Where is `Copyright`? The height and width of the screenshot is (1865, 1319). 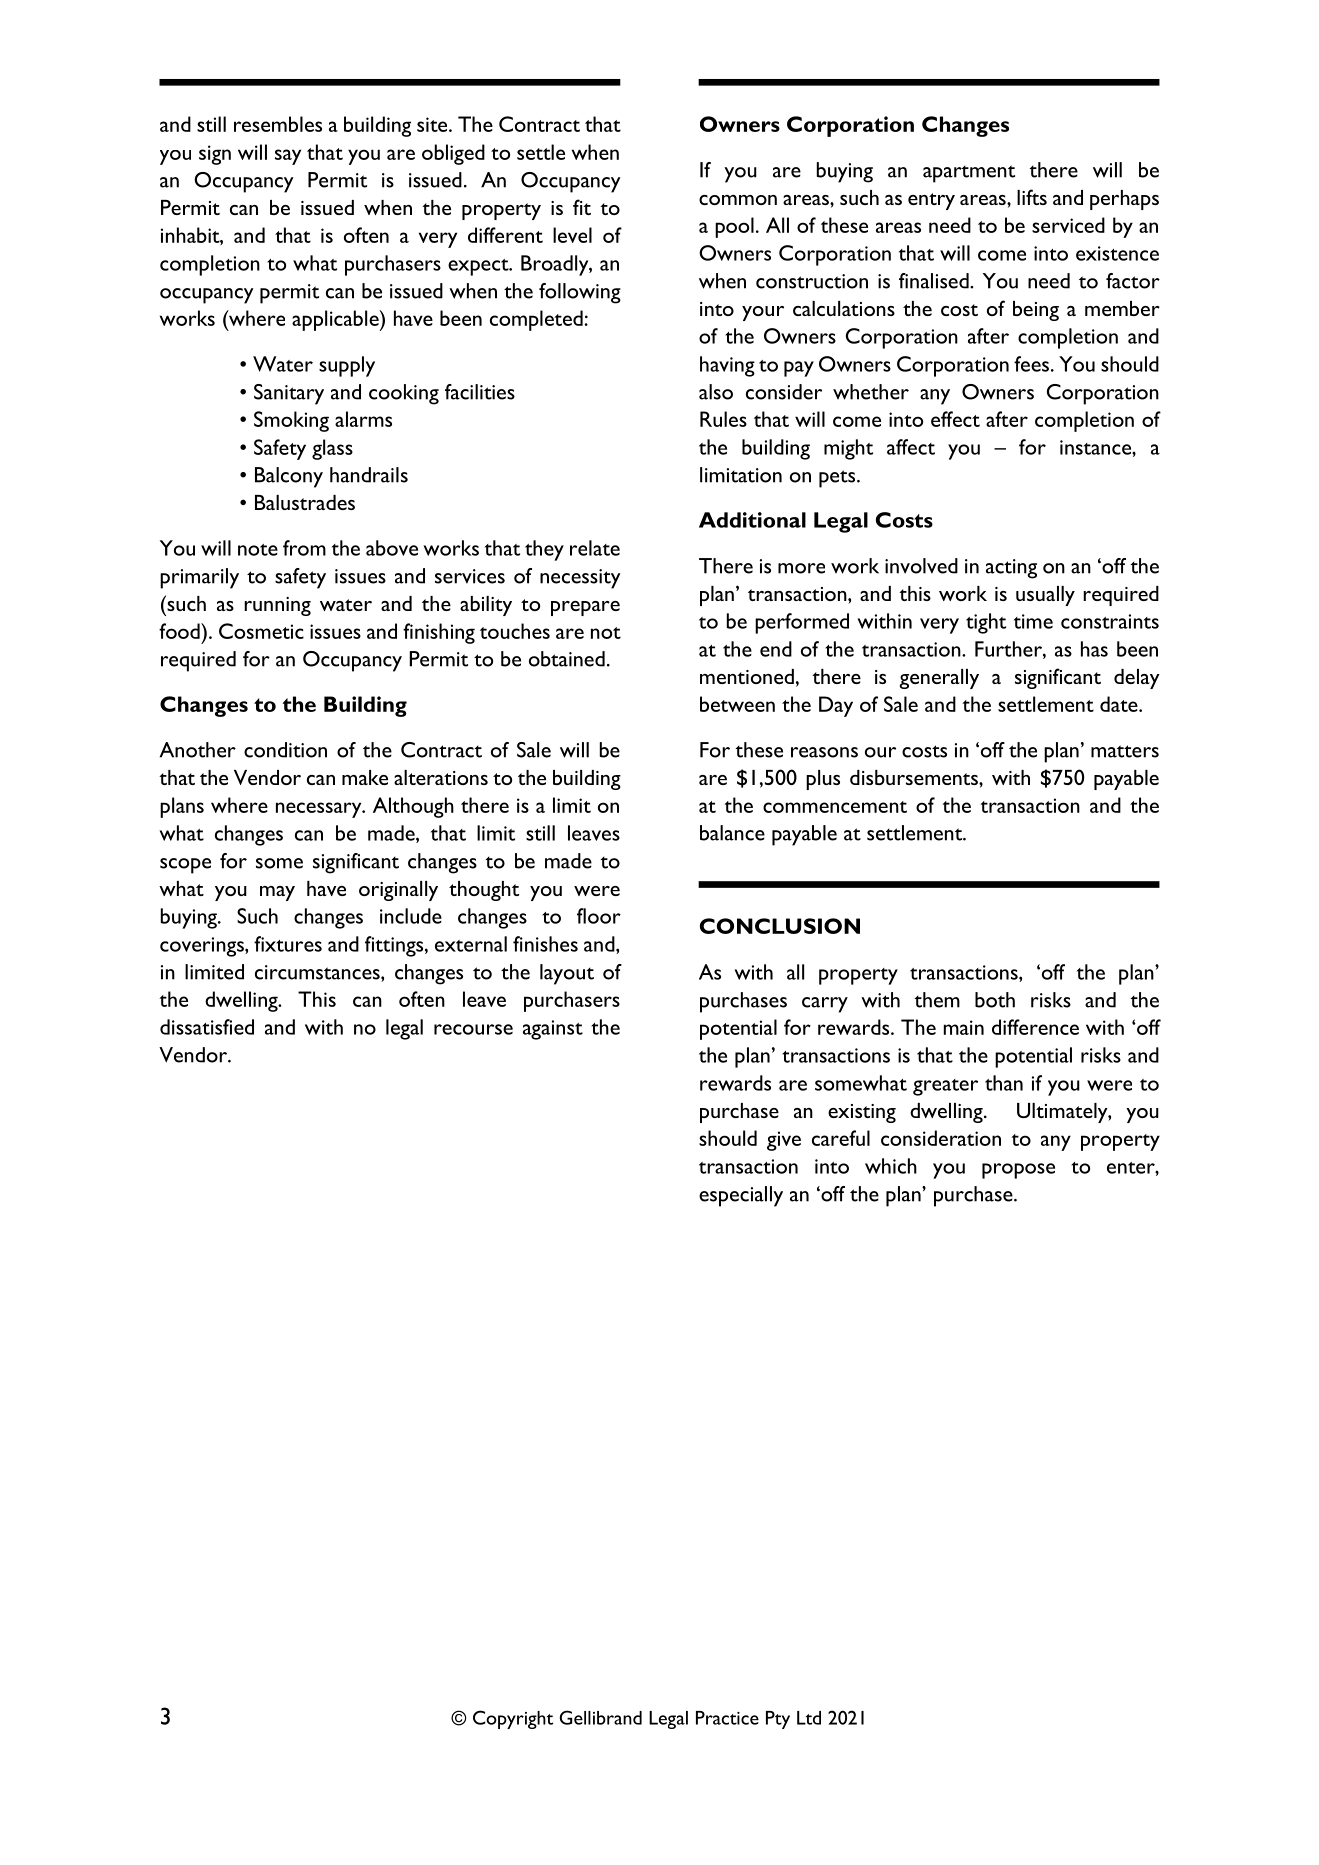
Copyright is located at coordinates (513, 1719).
